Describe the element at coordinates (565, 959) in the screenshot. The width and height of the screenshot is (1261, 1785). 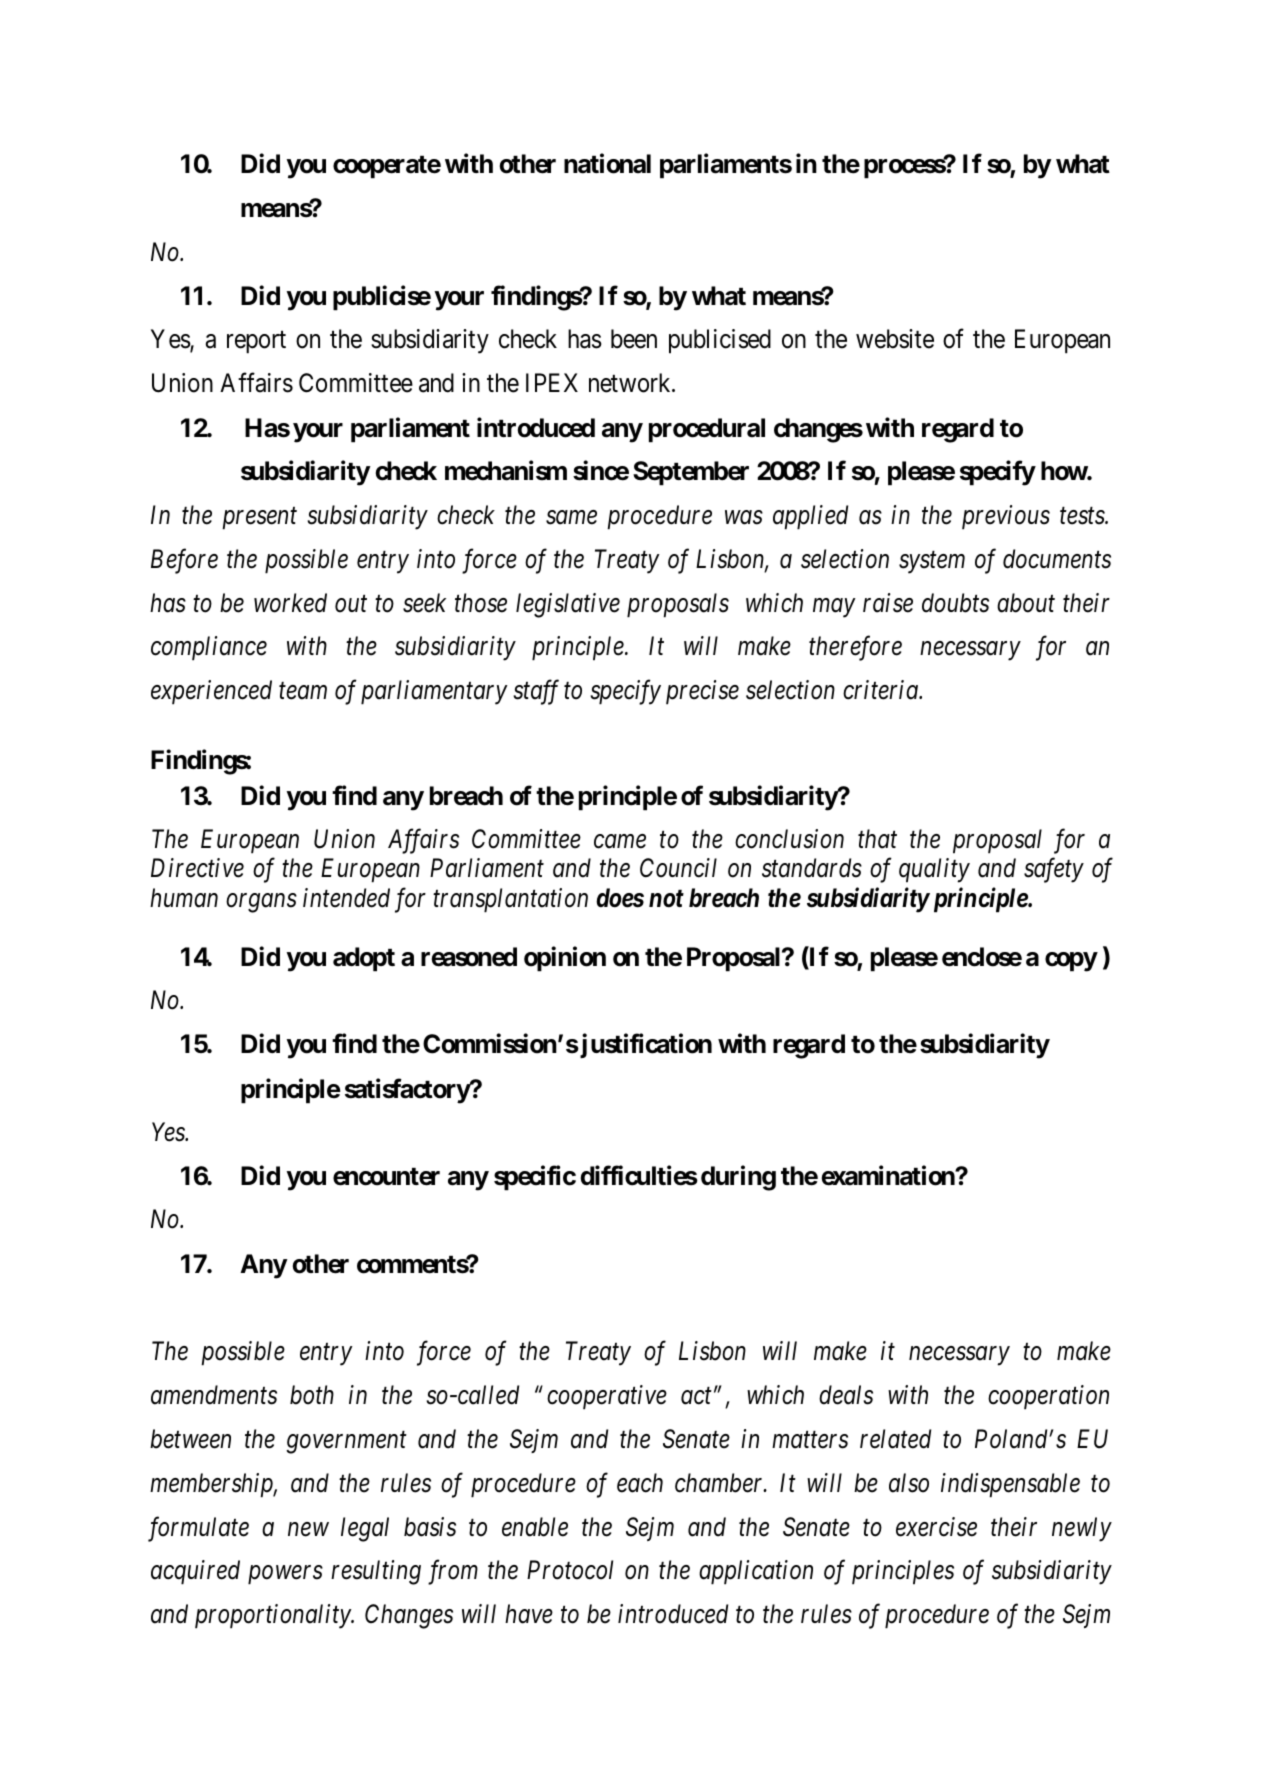
I see `opinion` at that location.
